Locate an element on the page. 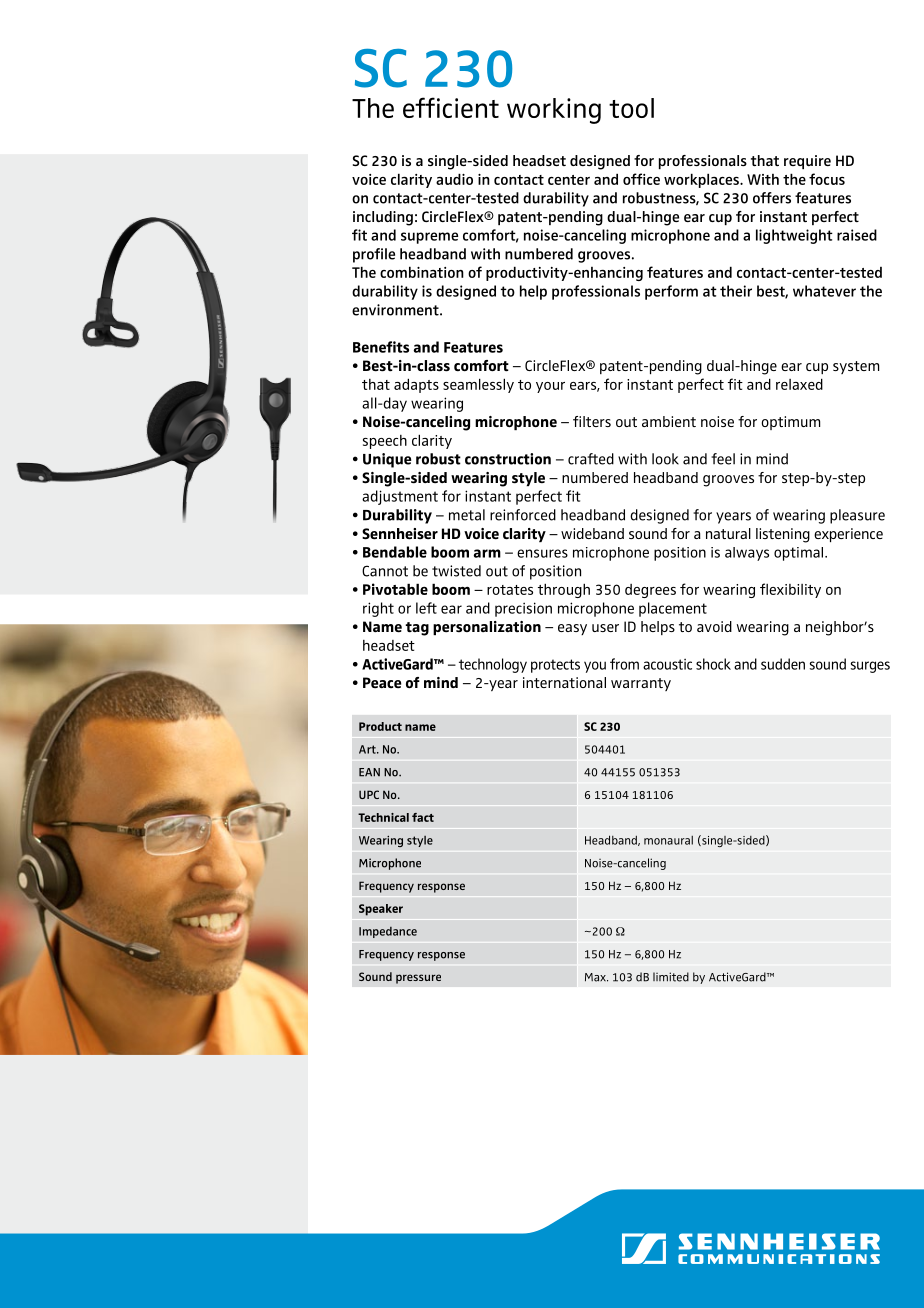  from is located at coordinates (624, 664).
